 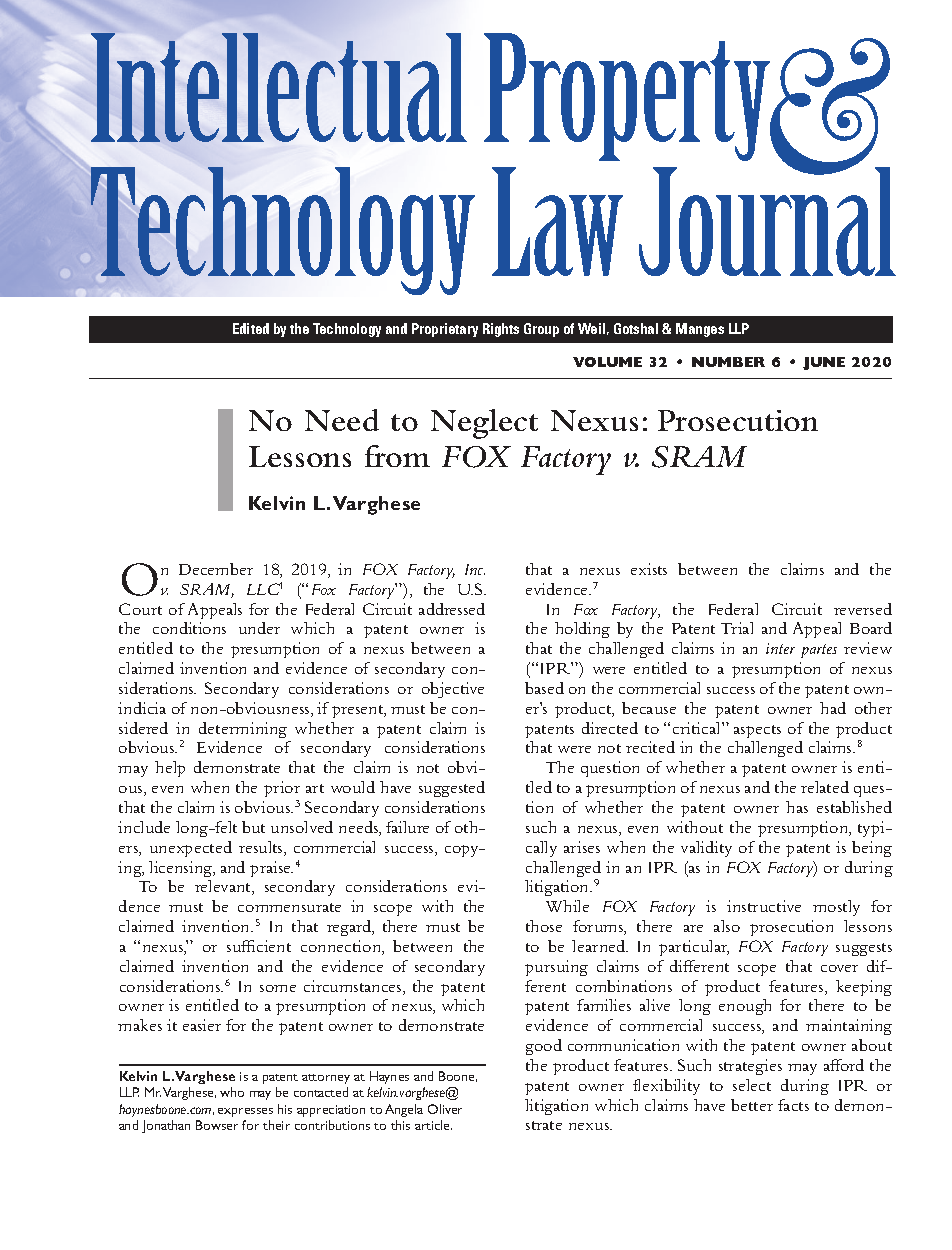 I want to click on Oliver, so click(x=445, y=1109).
